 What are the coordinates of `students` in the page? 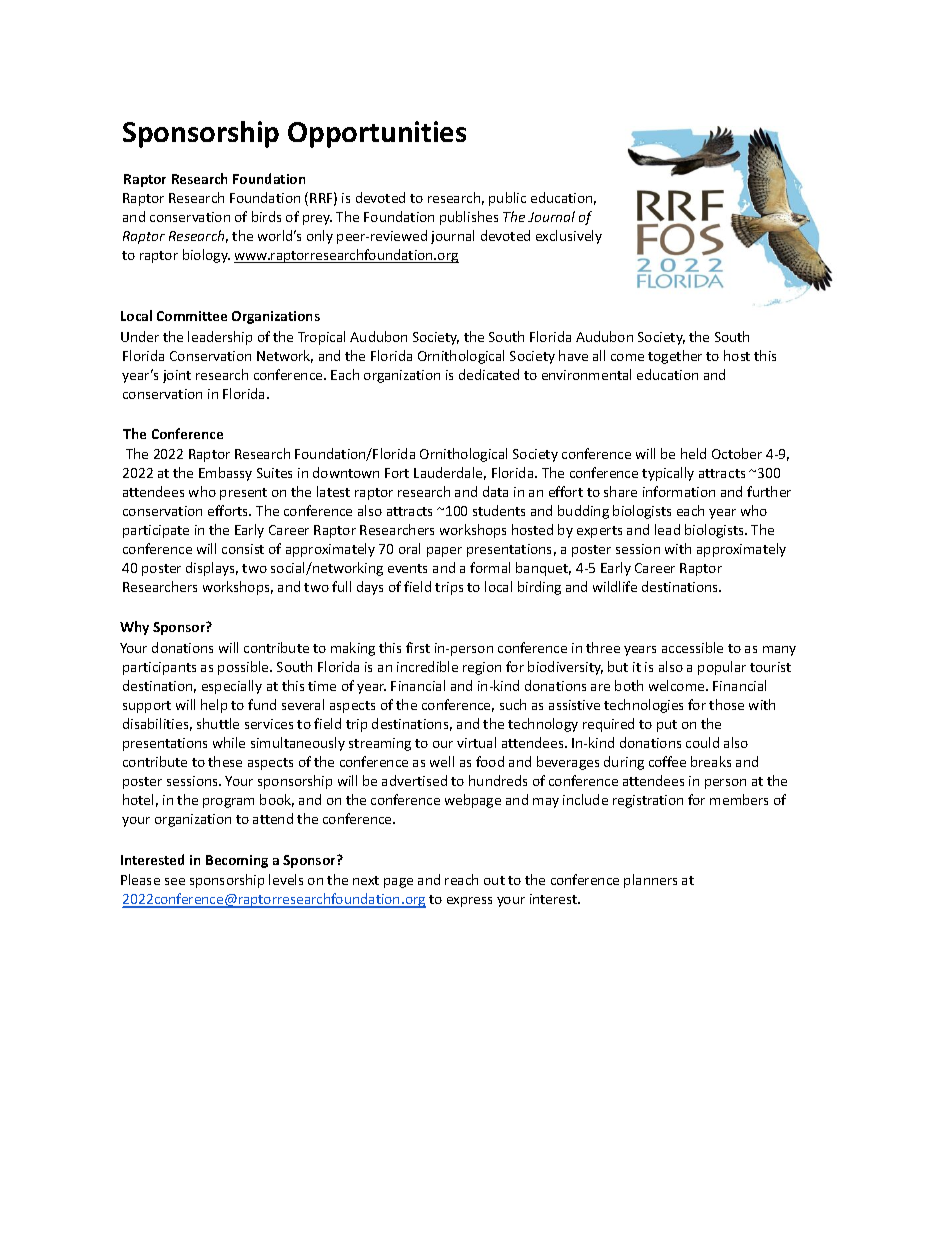 It's located at (499, 510).
